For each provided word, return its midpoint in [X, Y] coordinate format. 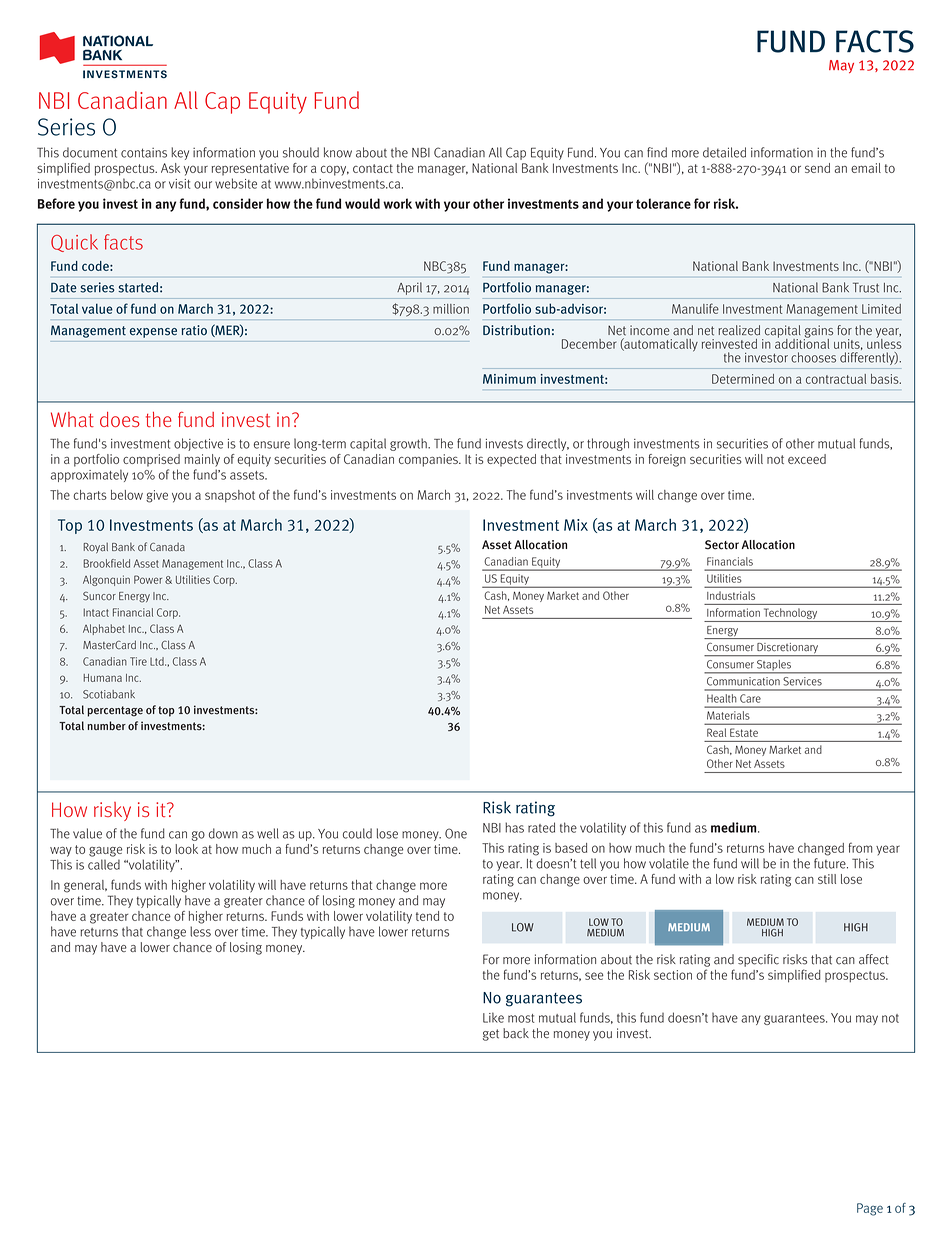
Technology [790, 615]
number [106, 726]
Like [493, 1017]
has [514, 827]
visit [179, 184]
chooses [813, 357]
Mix [576, 525]
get [491, 1035]
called [104, 864]
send [817, 168]
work [397, 203]
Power [148, 579]
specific [758, 960]
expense [153, 333]
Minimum [509, 379]
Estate [744, 732]
